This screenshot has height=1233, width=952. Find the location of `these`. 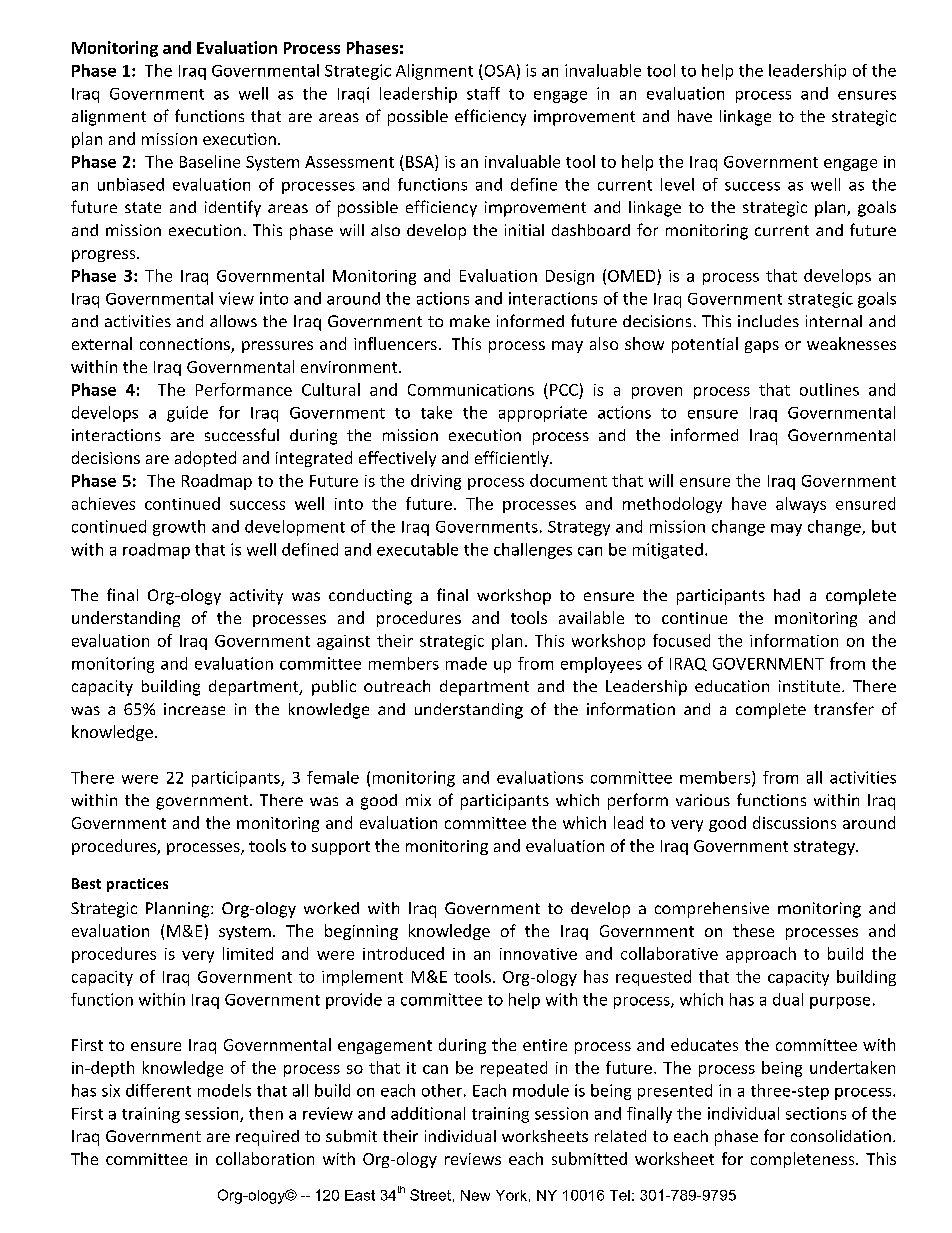

these is located at coordinates (753, 930).
